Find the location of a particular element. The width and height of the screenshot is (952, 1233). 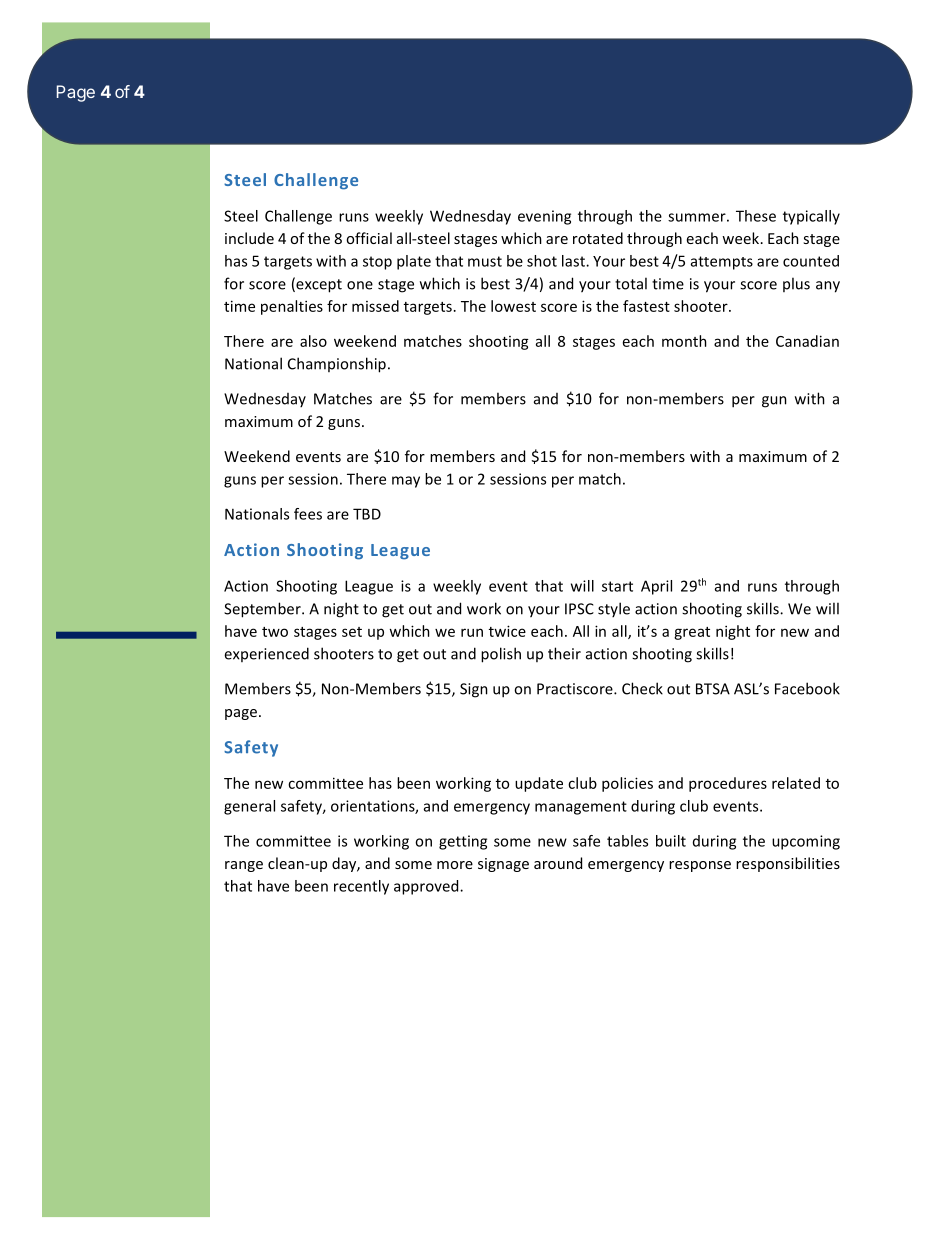

April is located at coordinates (656, 587).
